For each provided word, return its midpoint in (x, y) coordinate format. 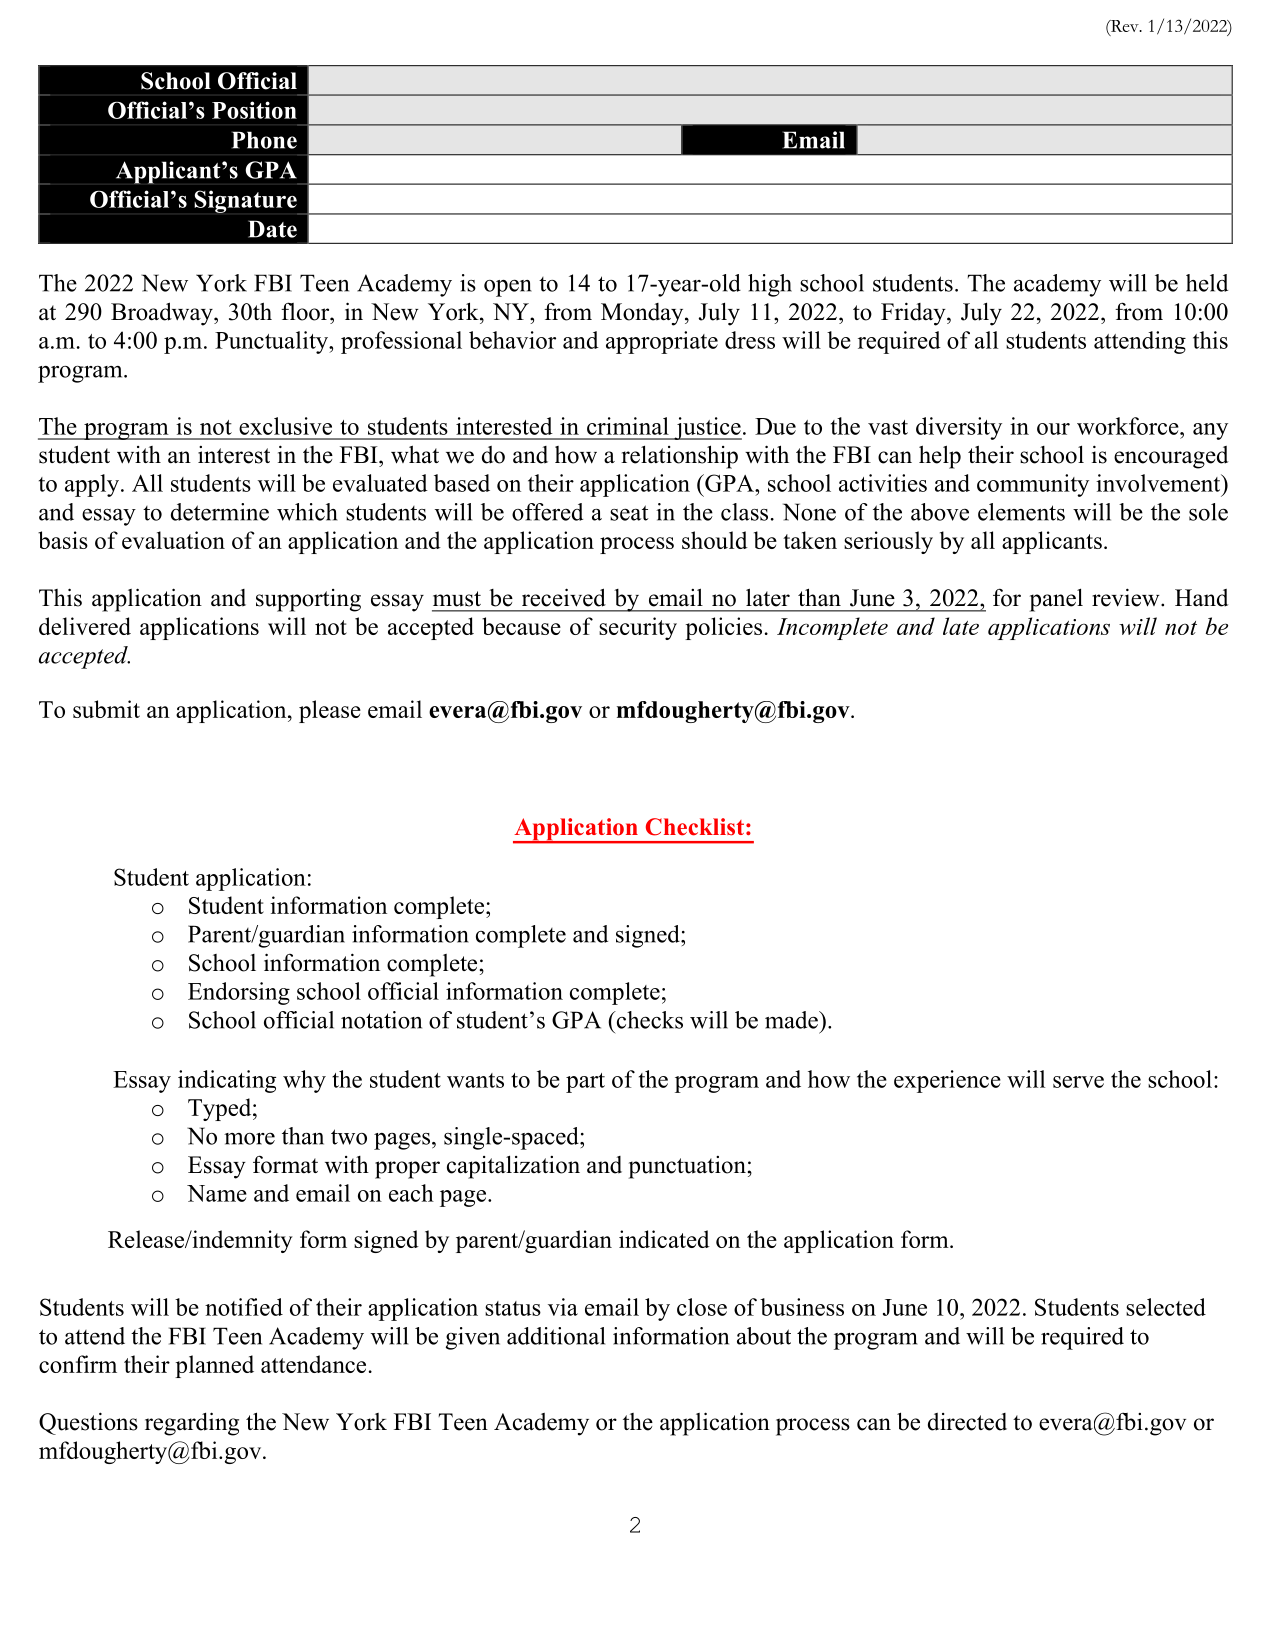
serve (1078, 1082)
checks (648, 1020)
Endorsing (239, 993)
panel (1056, 600)
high (770, 285)
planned (214, 1366)
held (1207, 283)
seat (629, 513)
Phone (264, 140)
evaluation (173, 540)
